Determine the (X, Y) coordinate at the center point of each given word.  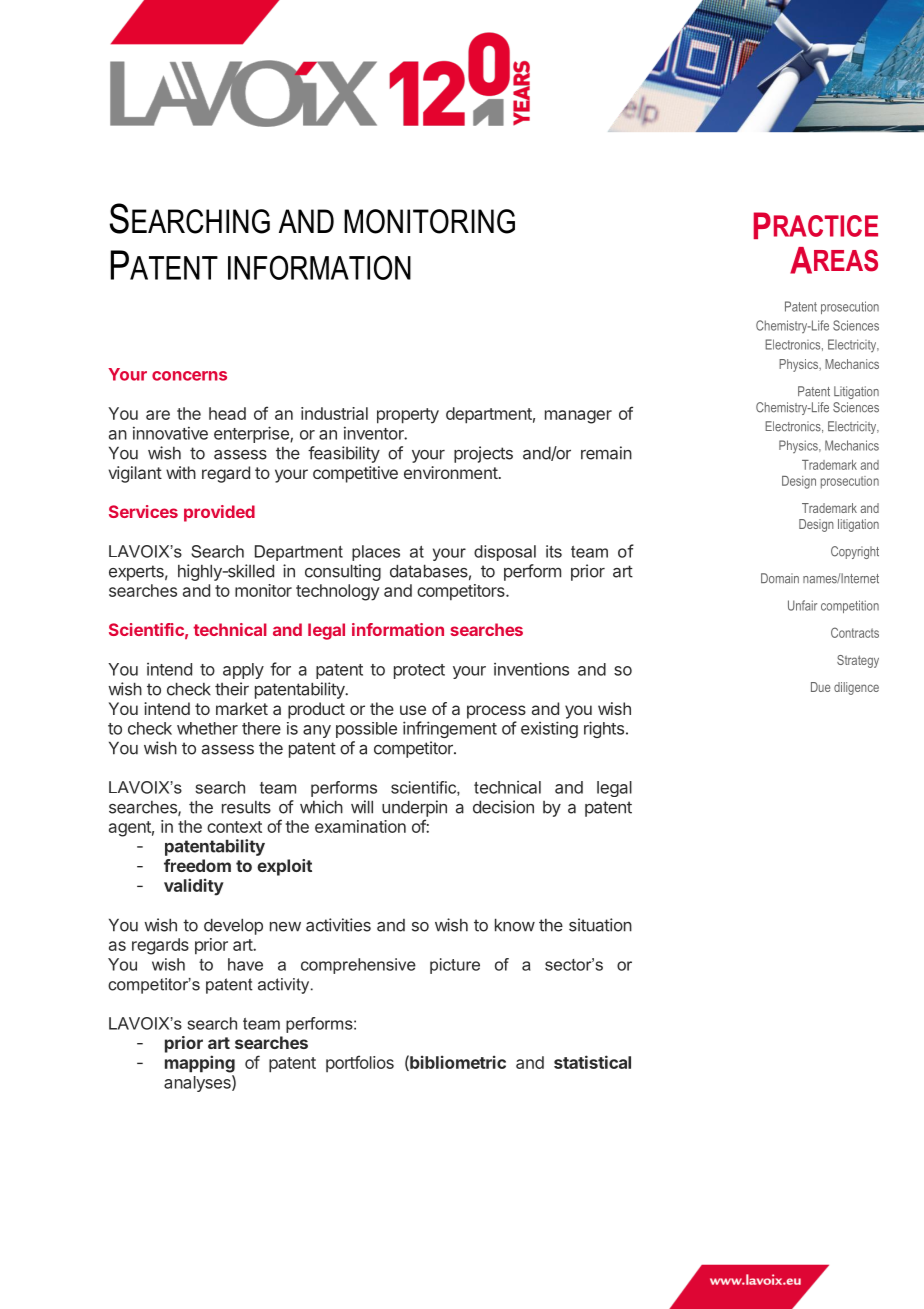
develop (233, 926)
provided (219, 513)
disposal (505, 553)
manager (578, 417)
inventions (531, 669)
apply (243, 671)
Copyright (855, 552)
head (227, 413)
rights (604, 729)
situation (600, 925)
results (246, 807)
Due (820, 687)
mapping (200, 1064)
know (515, 925)
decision (503, 807)
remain (606, 453)
